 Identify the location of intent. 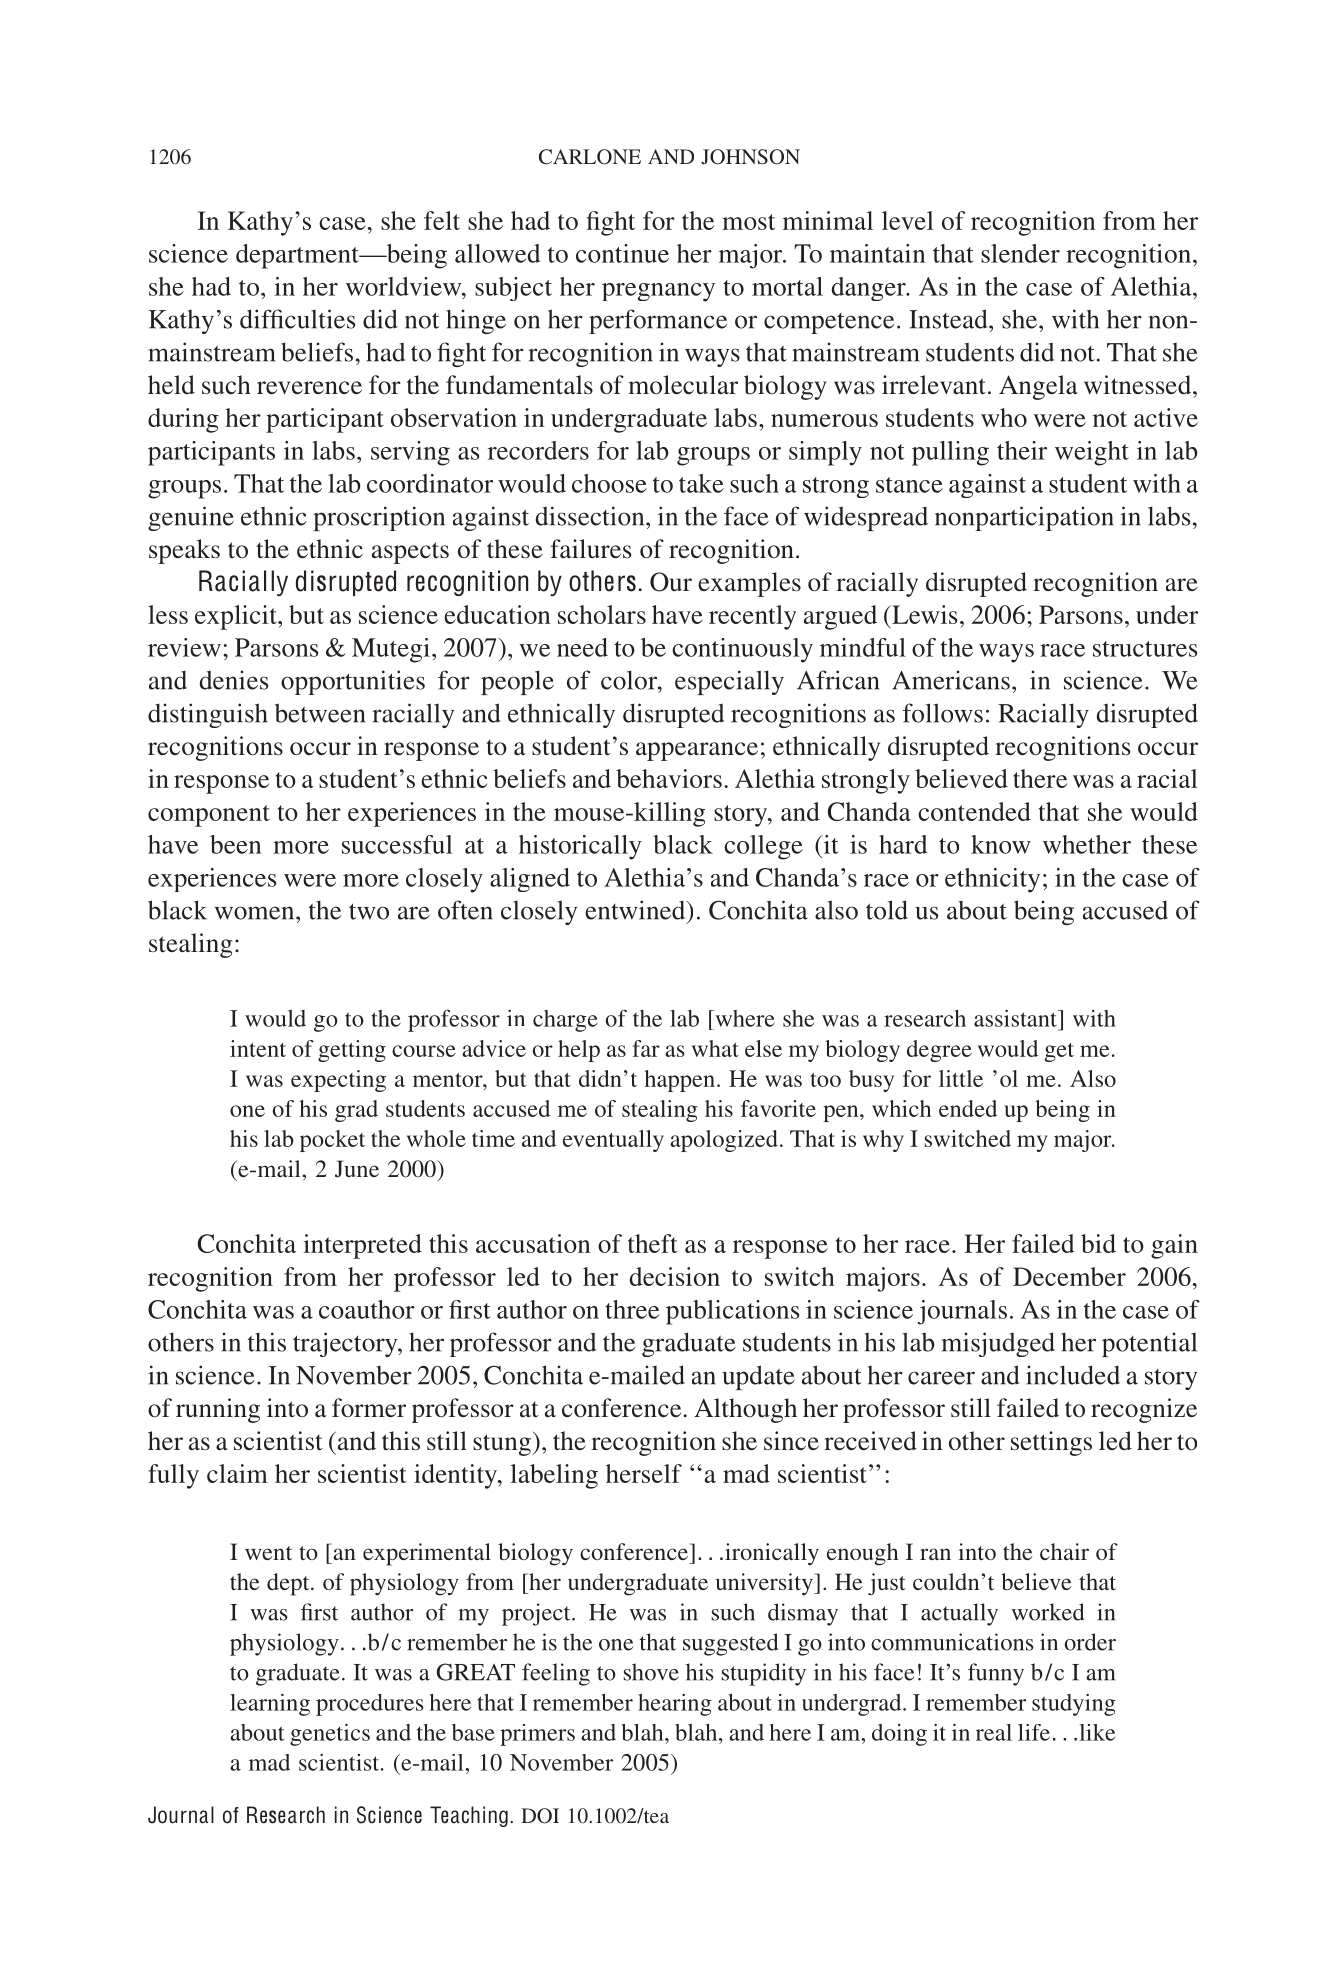
(258, 1048).
